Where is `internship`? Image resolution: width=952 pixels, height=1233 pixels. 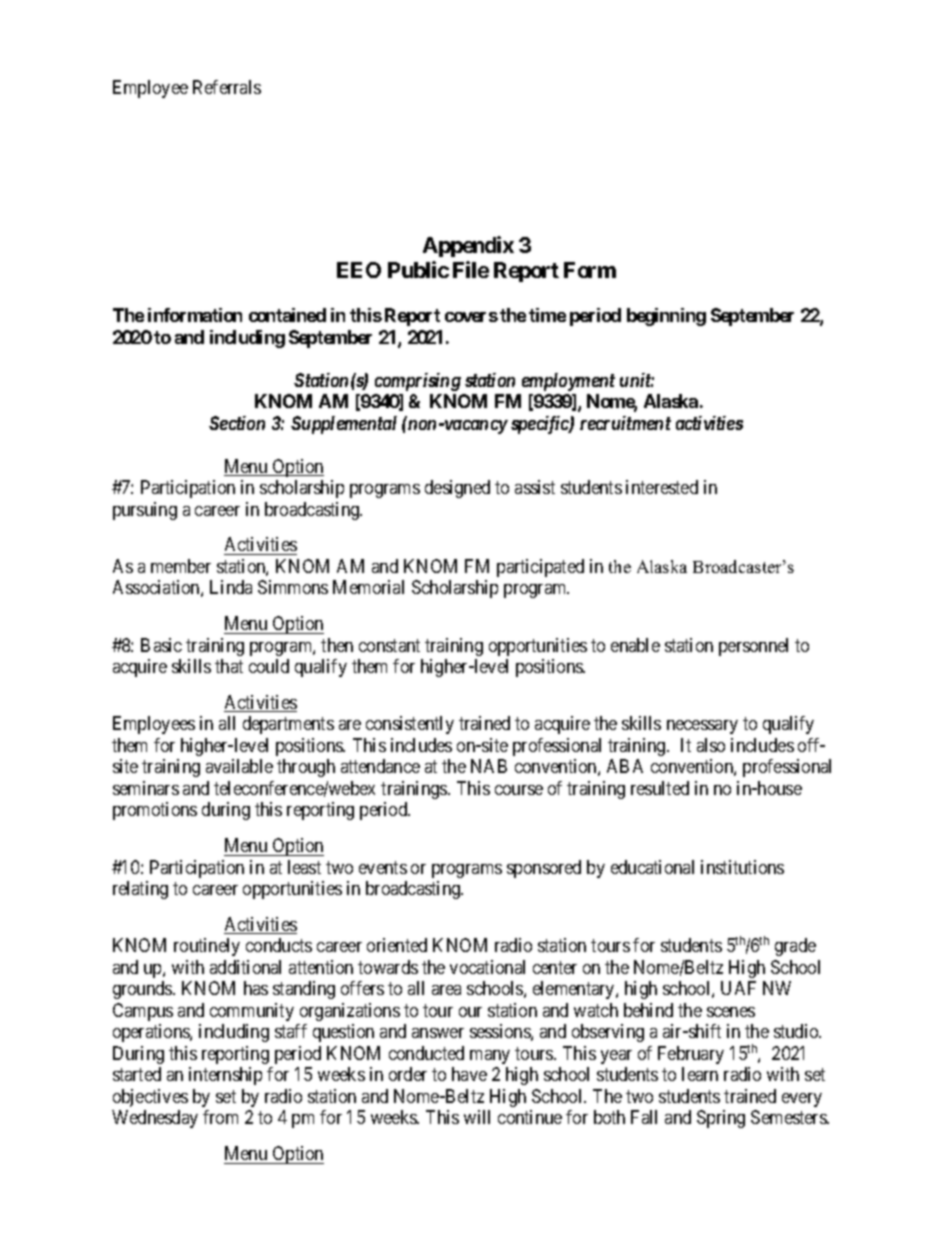
internship is located at coordinates (225, 1076).
